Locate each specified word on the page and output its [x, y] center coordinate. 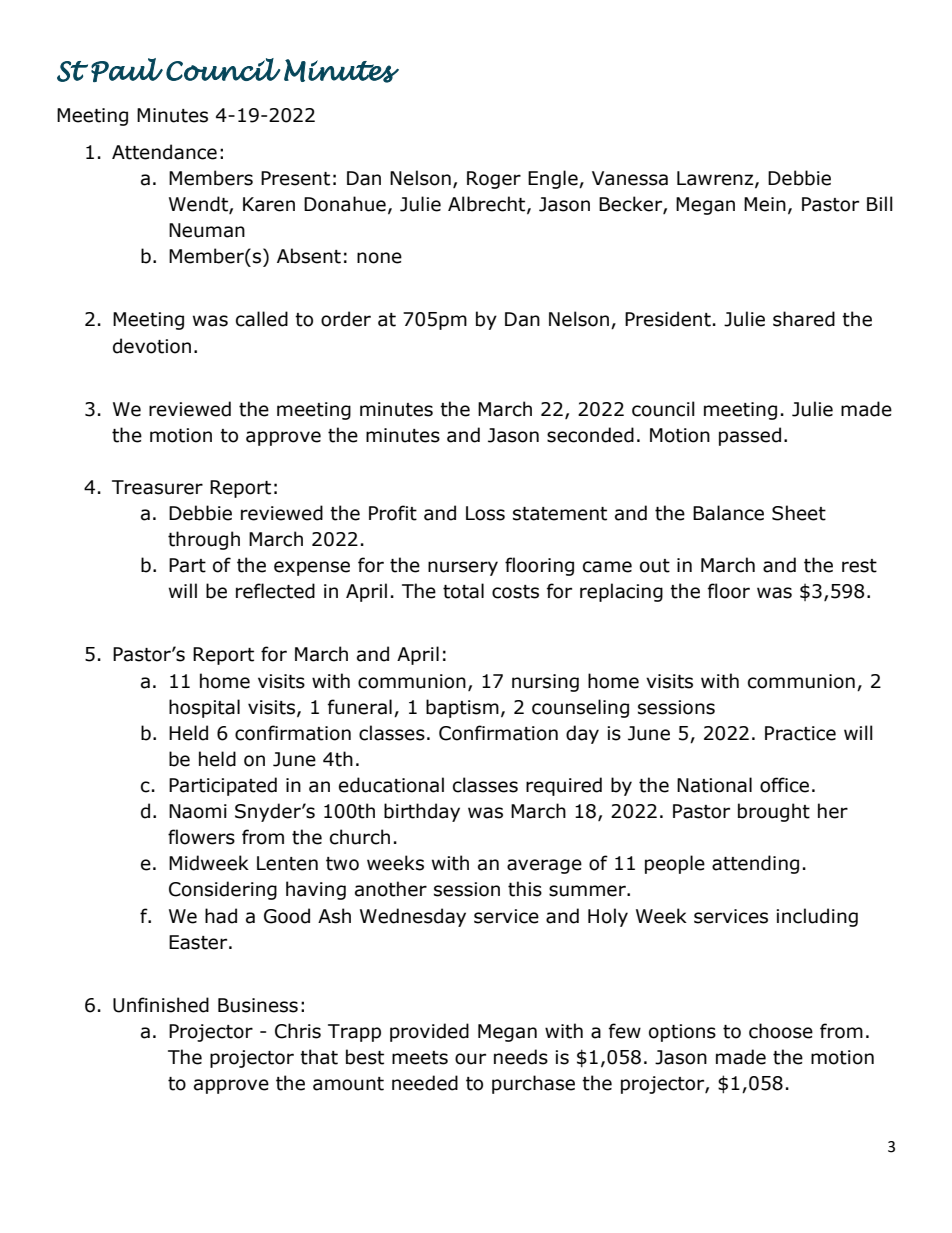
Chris [298, 1031]
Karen [269, 204]
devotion [152, 346]
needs [521, 1057]
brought [774, 812]
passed [750, 436]
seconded [590, 435]
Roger [494, 180]
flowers [201, 837]
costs [515, 592]
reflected [275, 591]
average [544, 866]
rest [859, 566]
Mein [765, 204]
